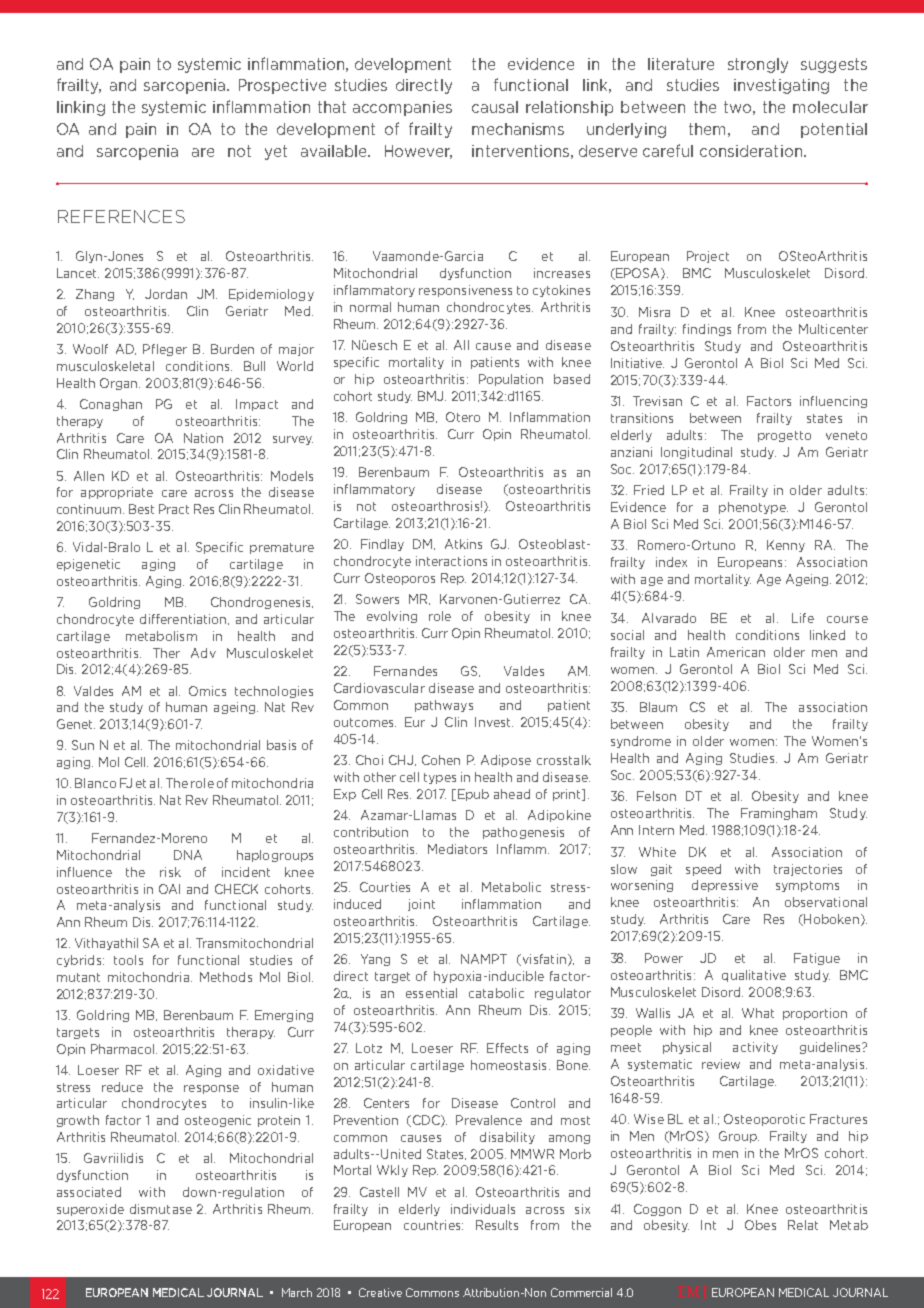 This image has height=1308, width=924. I want to click on BMJ, so click(432, 396).
